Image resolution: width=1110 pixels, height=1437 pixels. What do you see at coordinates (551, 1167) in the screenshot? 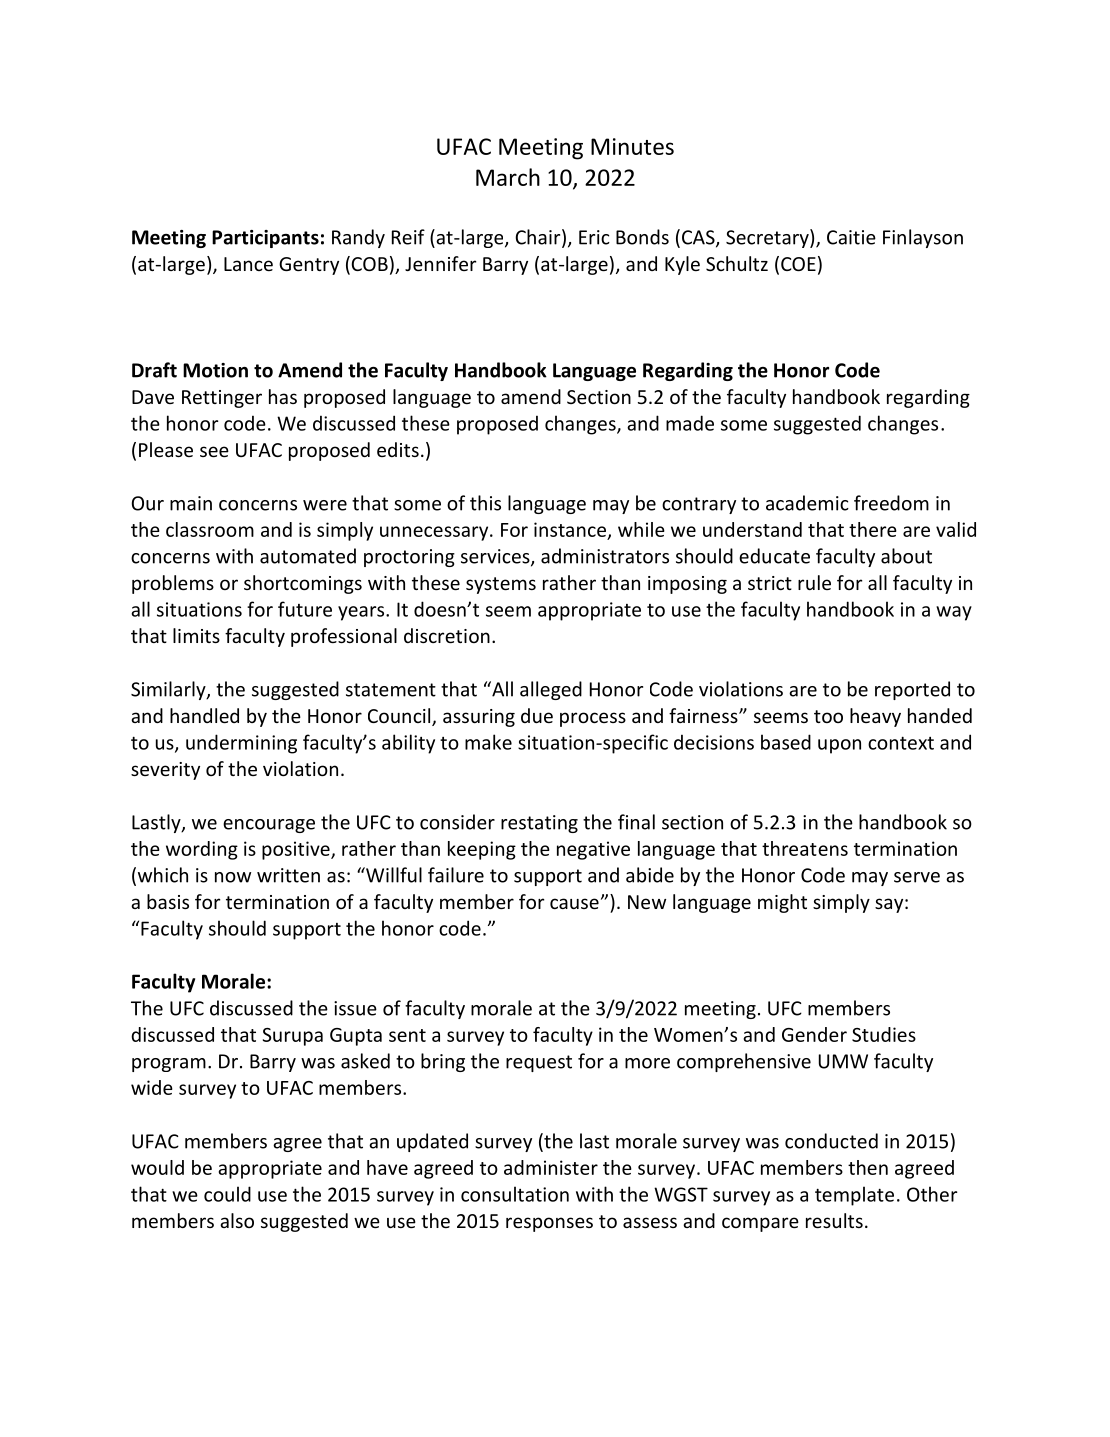
I see `administer` at bounding box center [551, 1167].
